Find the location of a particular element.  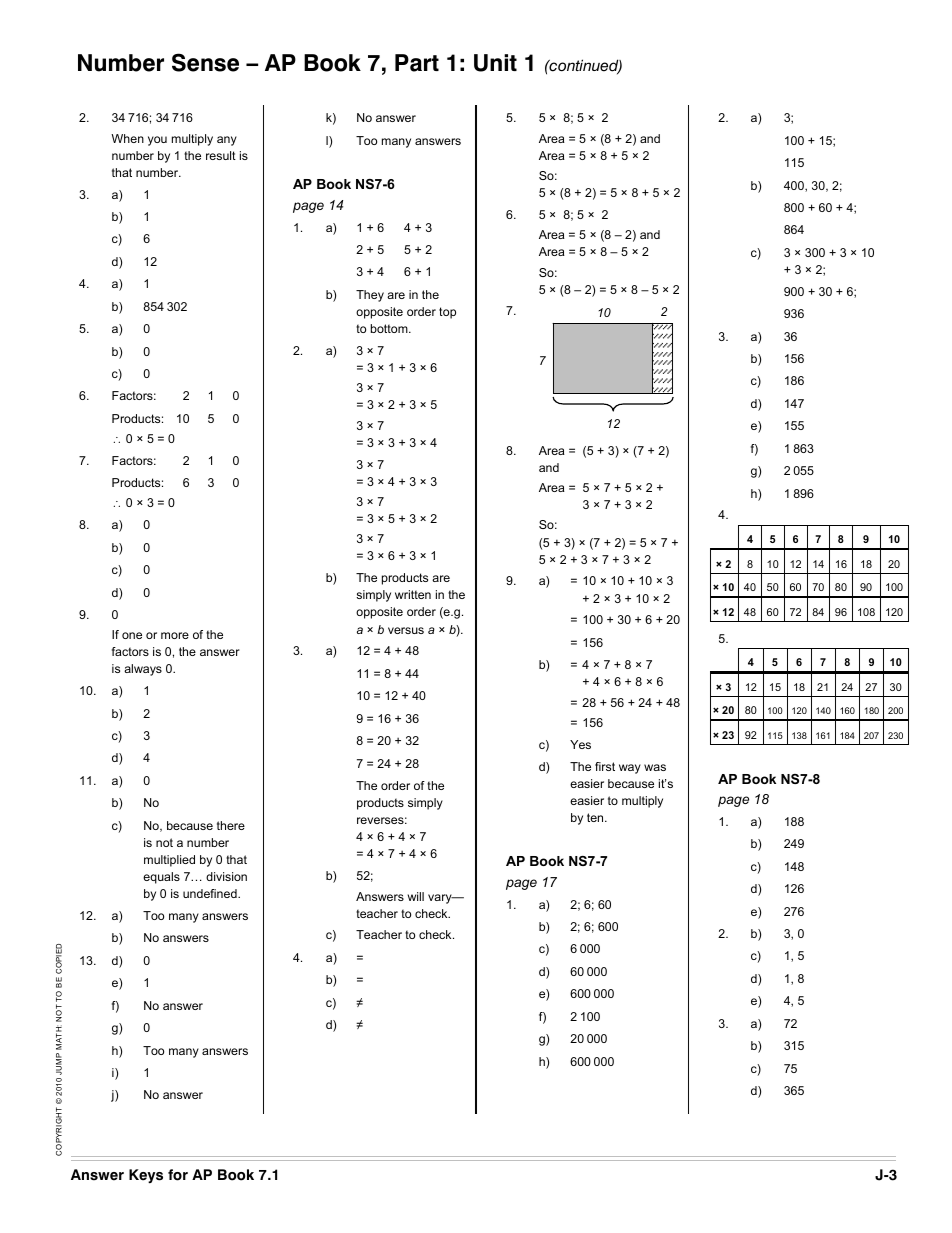

versus is located at coordinates (406, 630).
